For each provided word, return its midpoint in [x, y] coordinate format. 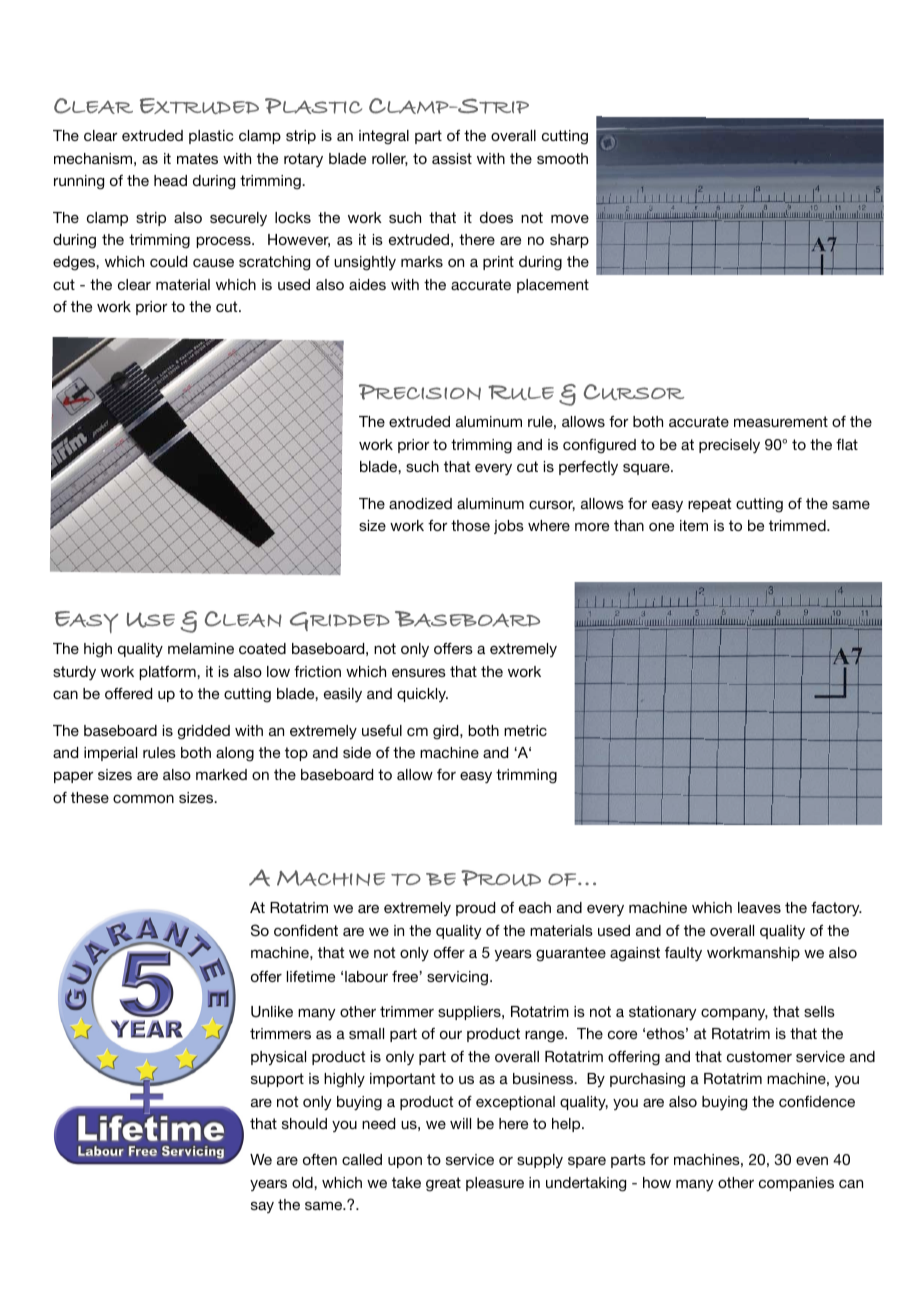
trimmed [798, 525]
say [262, 1207]
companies [796, 1184]
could [168, 261]
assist [452, 158]
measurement [781, 421]
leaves [759, 907]
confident [306, 930]
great [443, 1184]
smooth [562, 158]
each [535, 907]
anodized [420, 503]
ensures [419, 673]
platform [168, 673]
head [170, 180]
